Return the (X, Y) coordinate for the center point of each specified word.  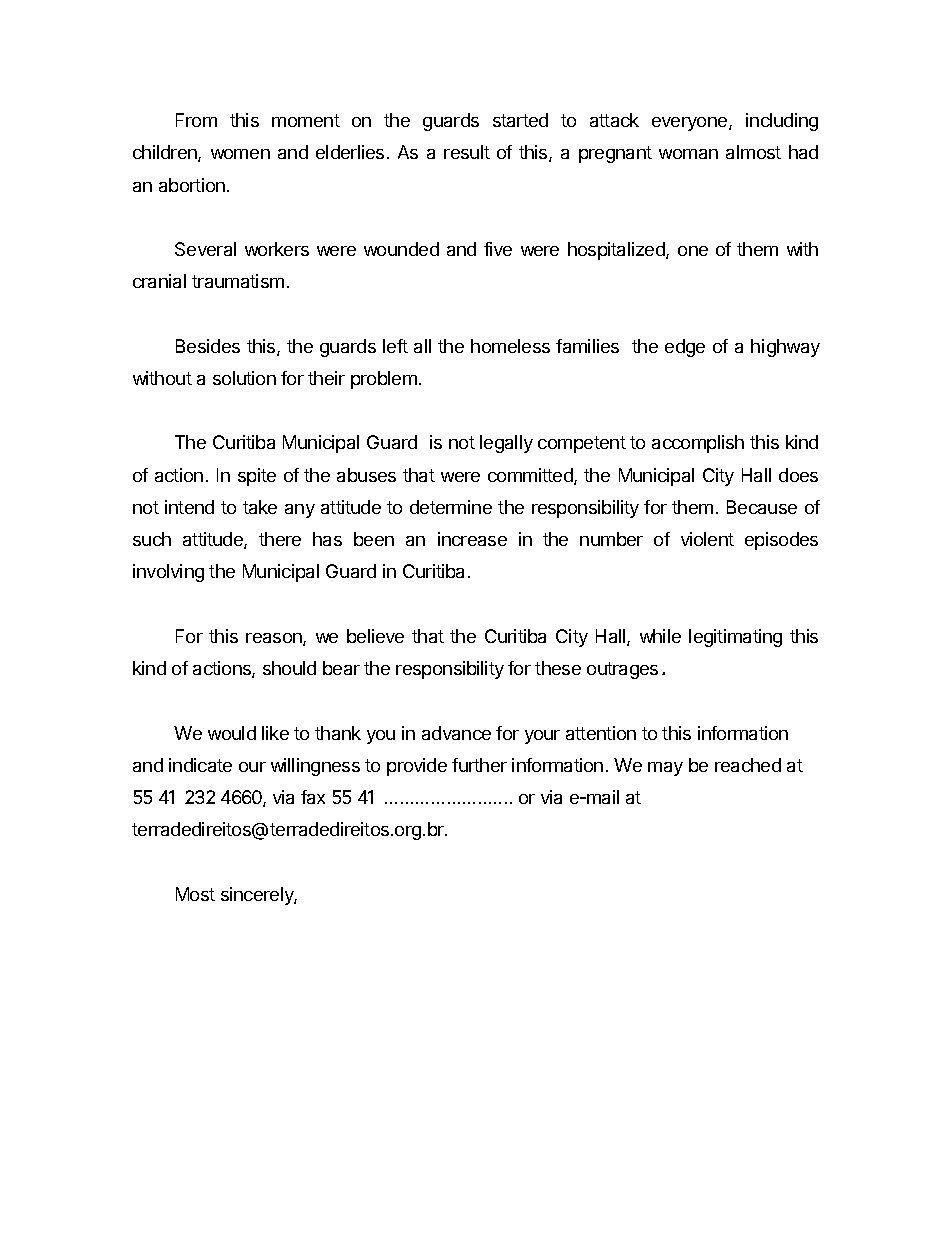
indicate (200, 765)
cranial (159, 281)
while (660, 636)
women (240, 154)
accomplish (698, 444)
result (467, 152)
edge (685, 348)
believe (375, 636)
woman (688, 154)
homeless (510, 346)
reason (275, 639)
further (479, 765)
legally (506, 444)
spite (257, 477)
